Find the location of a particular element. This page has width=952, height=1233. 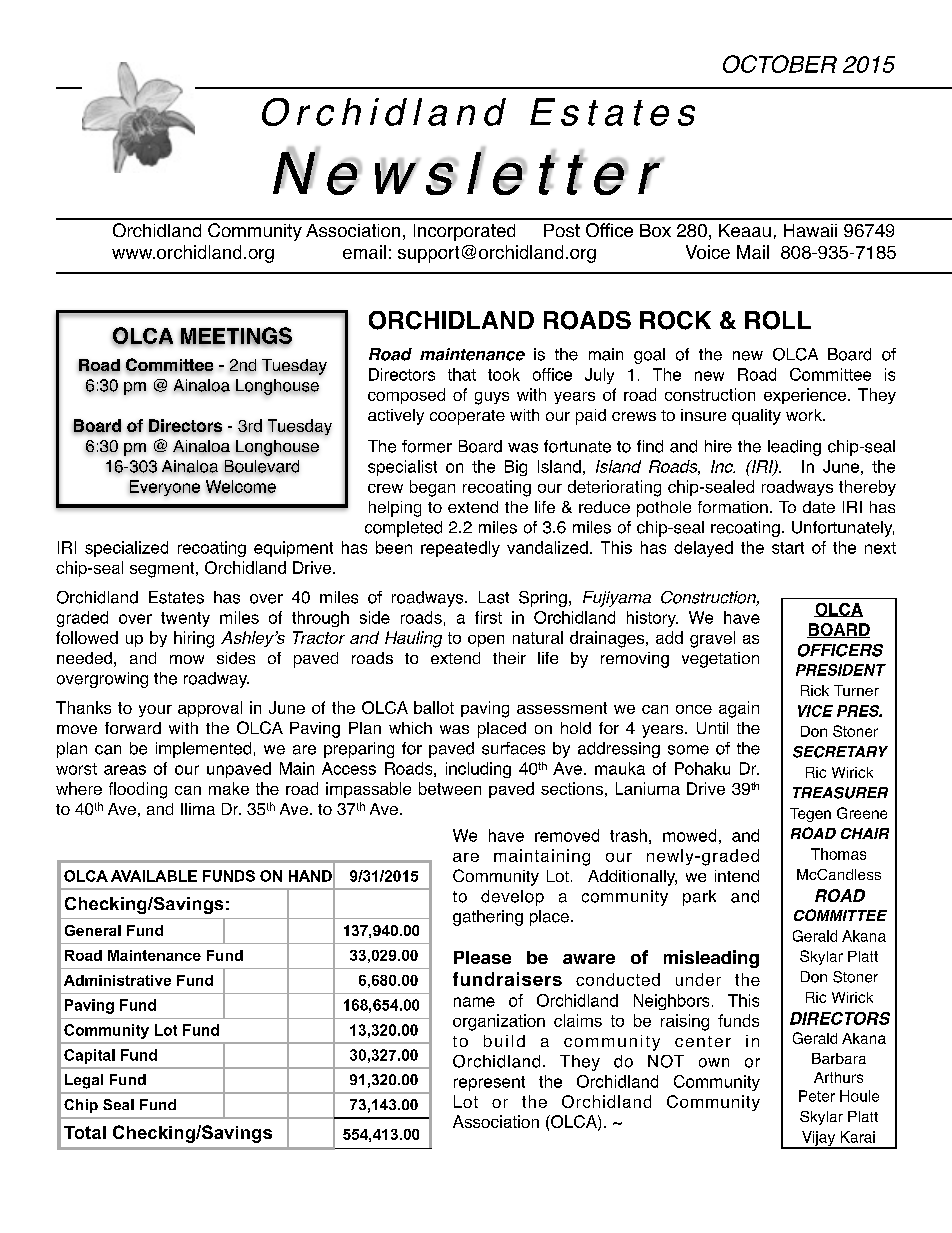

twenty is located at coordinates (185, 619).
